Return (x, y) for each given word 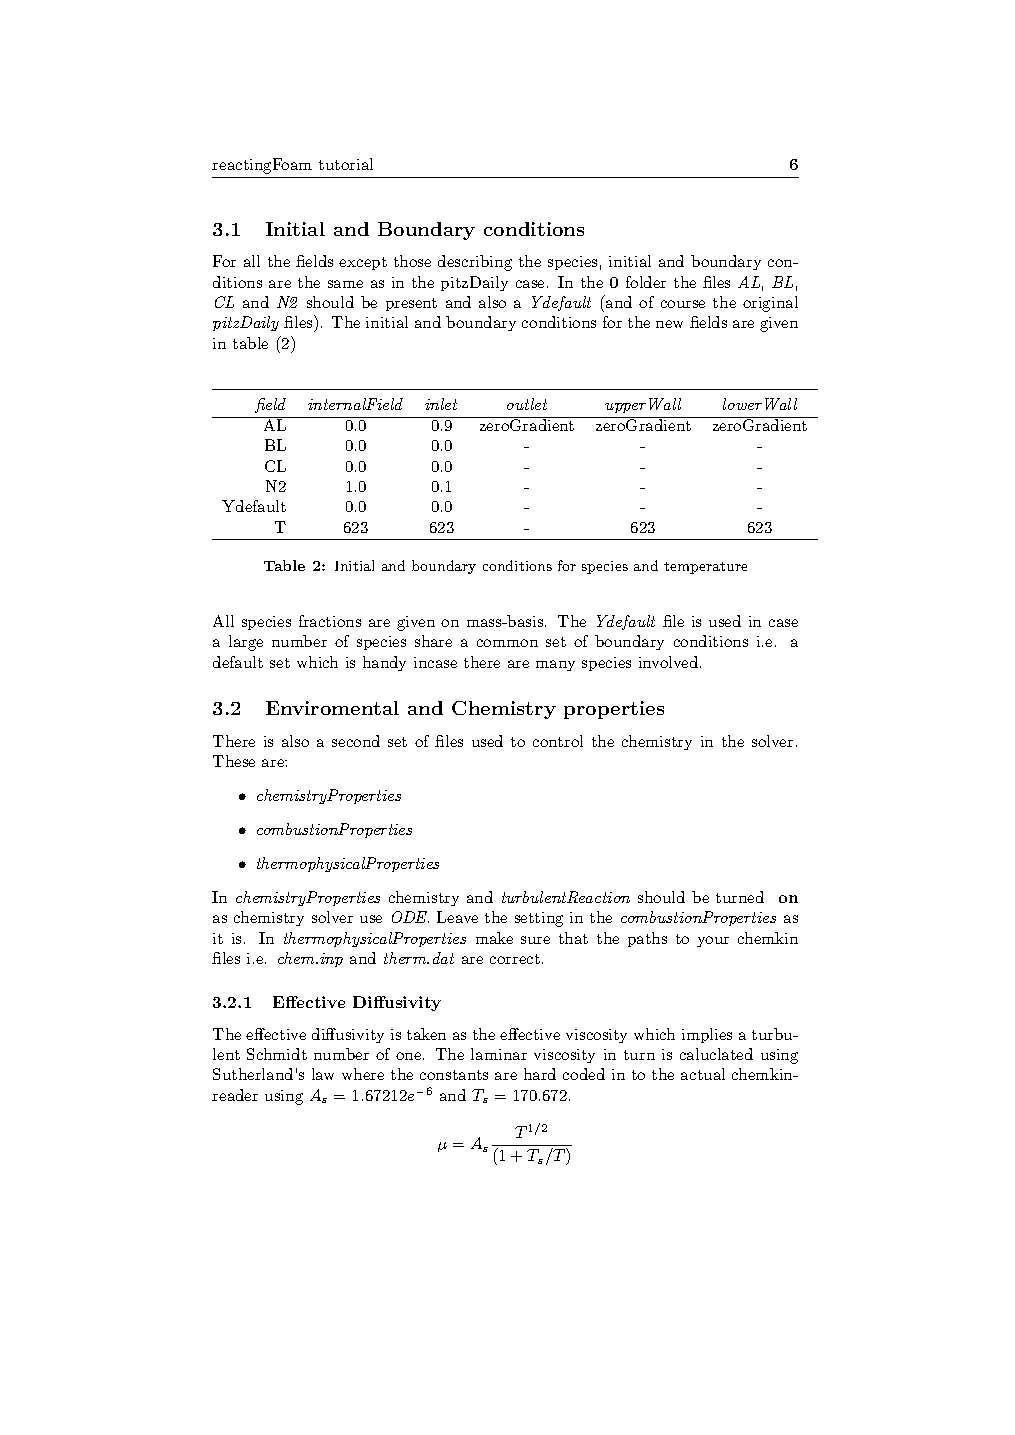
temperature (705, 568)
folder (646, 282)
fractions (330, 621)
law (323, 1074)
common (507, 643)
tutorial (346, 164)
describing (475, 263)
